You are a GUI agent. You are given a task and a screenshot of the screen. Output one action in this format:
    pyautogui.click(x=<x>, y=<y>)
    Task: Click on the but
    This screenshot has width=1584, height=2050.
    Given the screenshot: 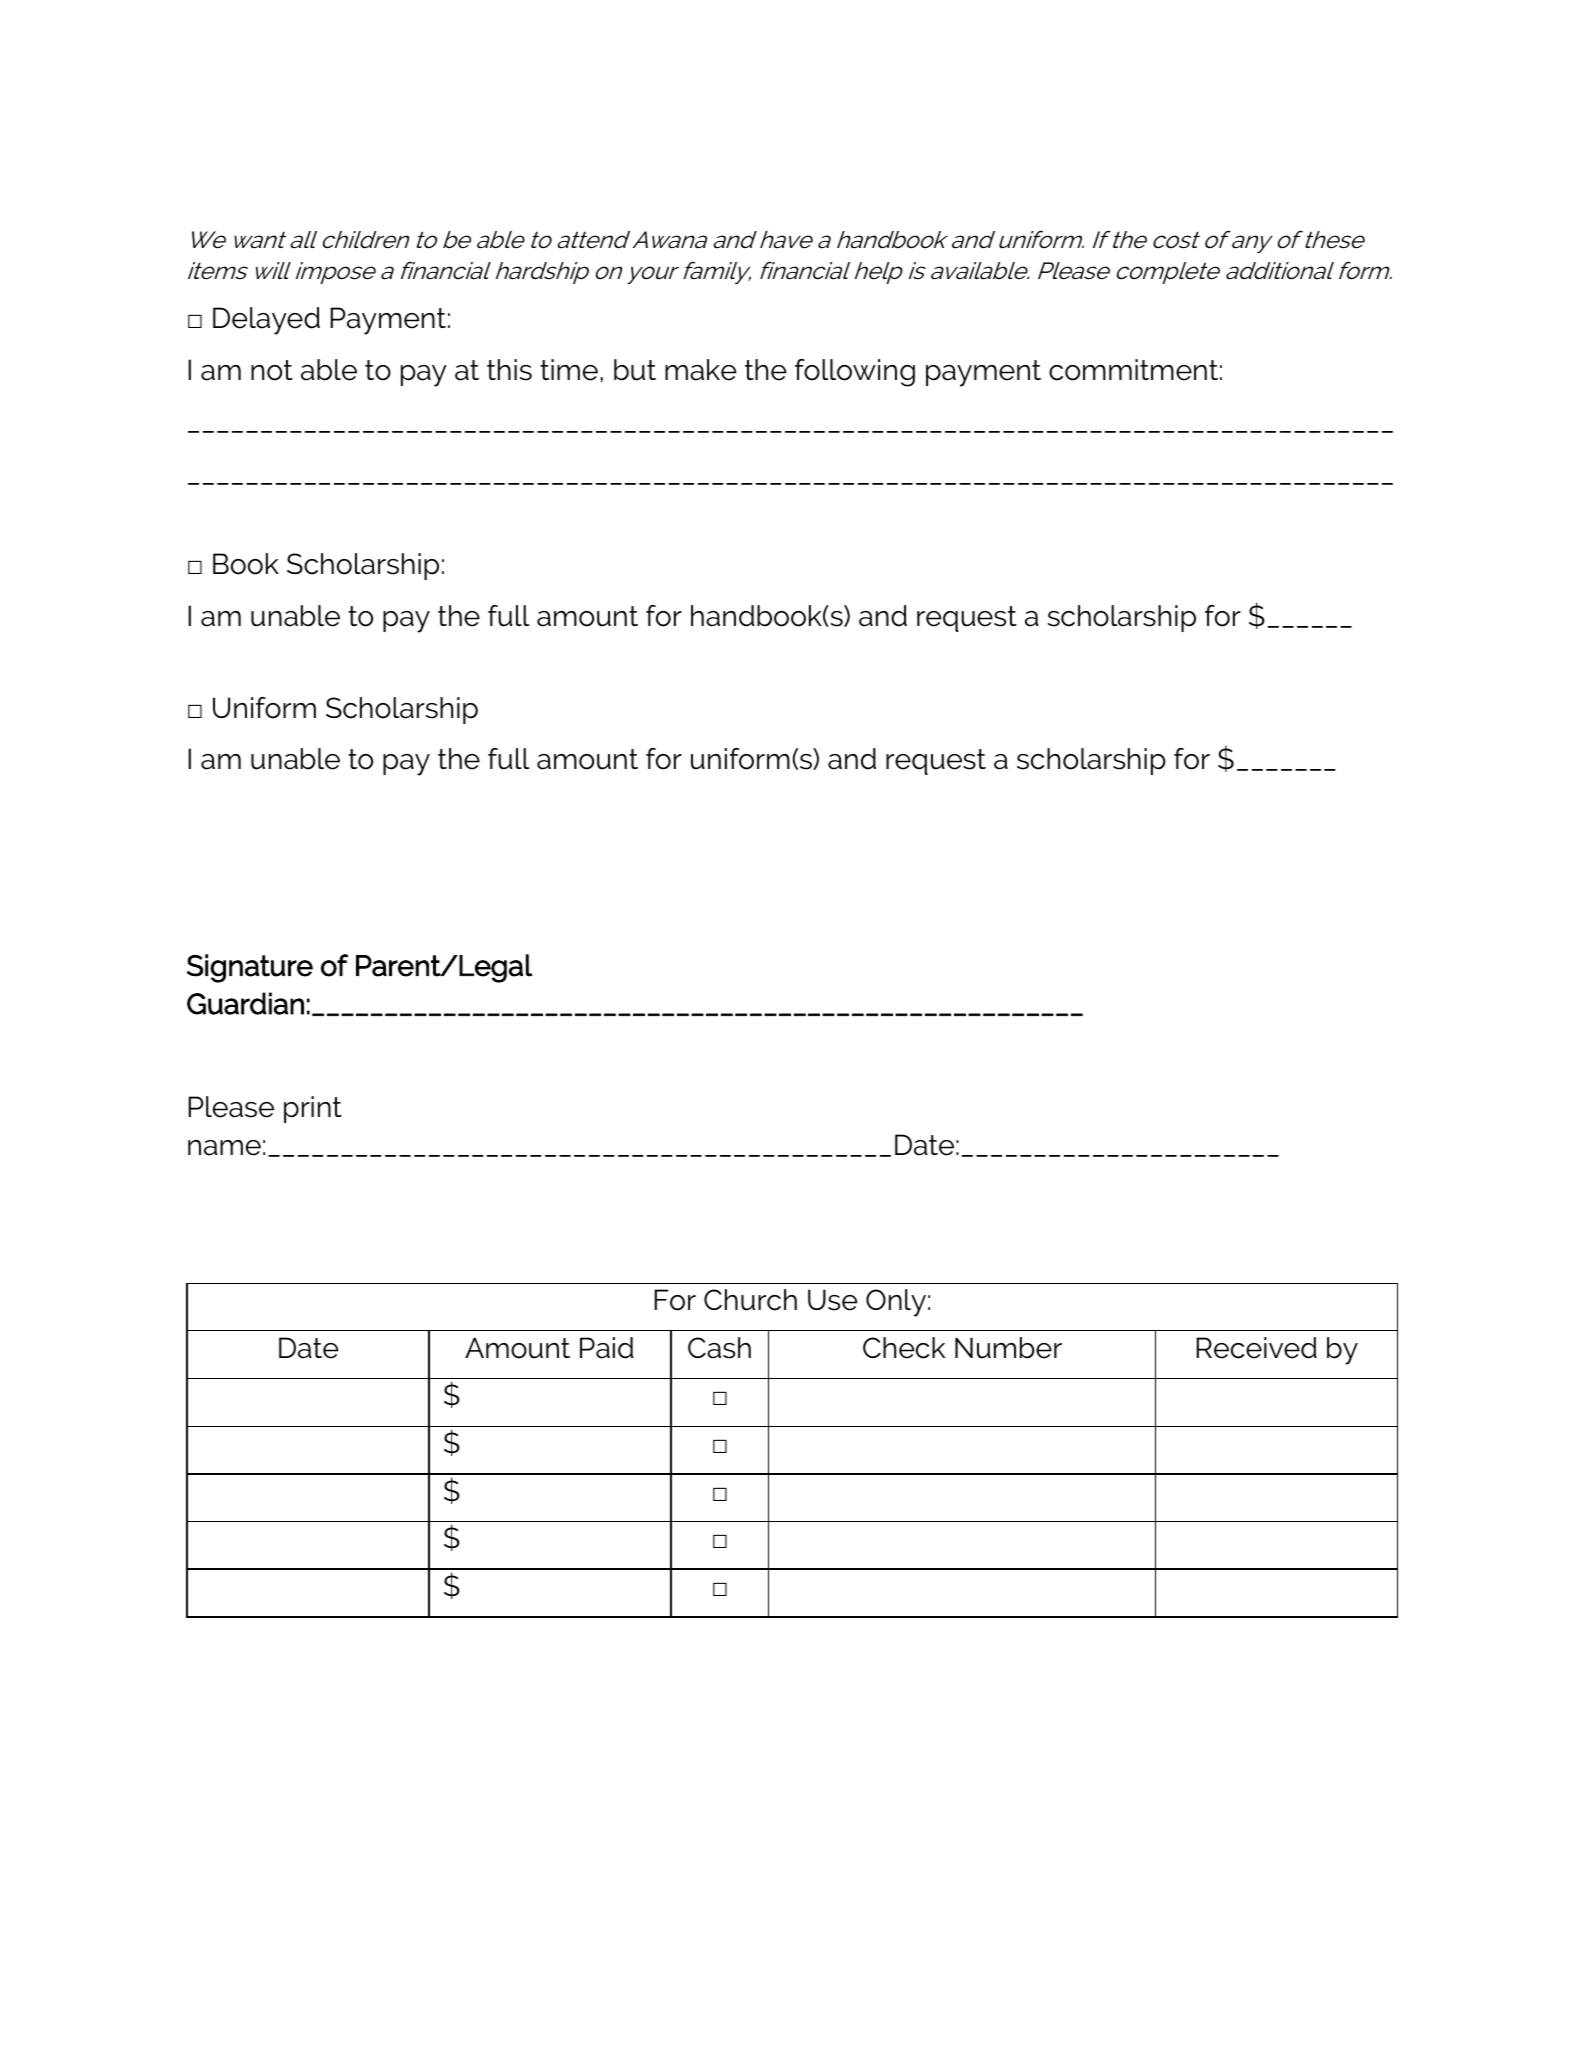 What is the action you would take?
    pyautogui.click(x=635, y=370)
